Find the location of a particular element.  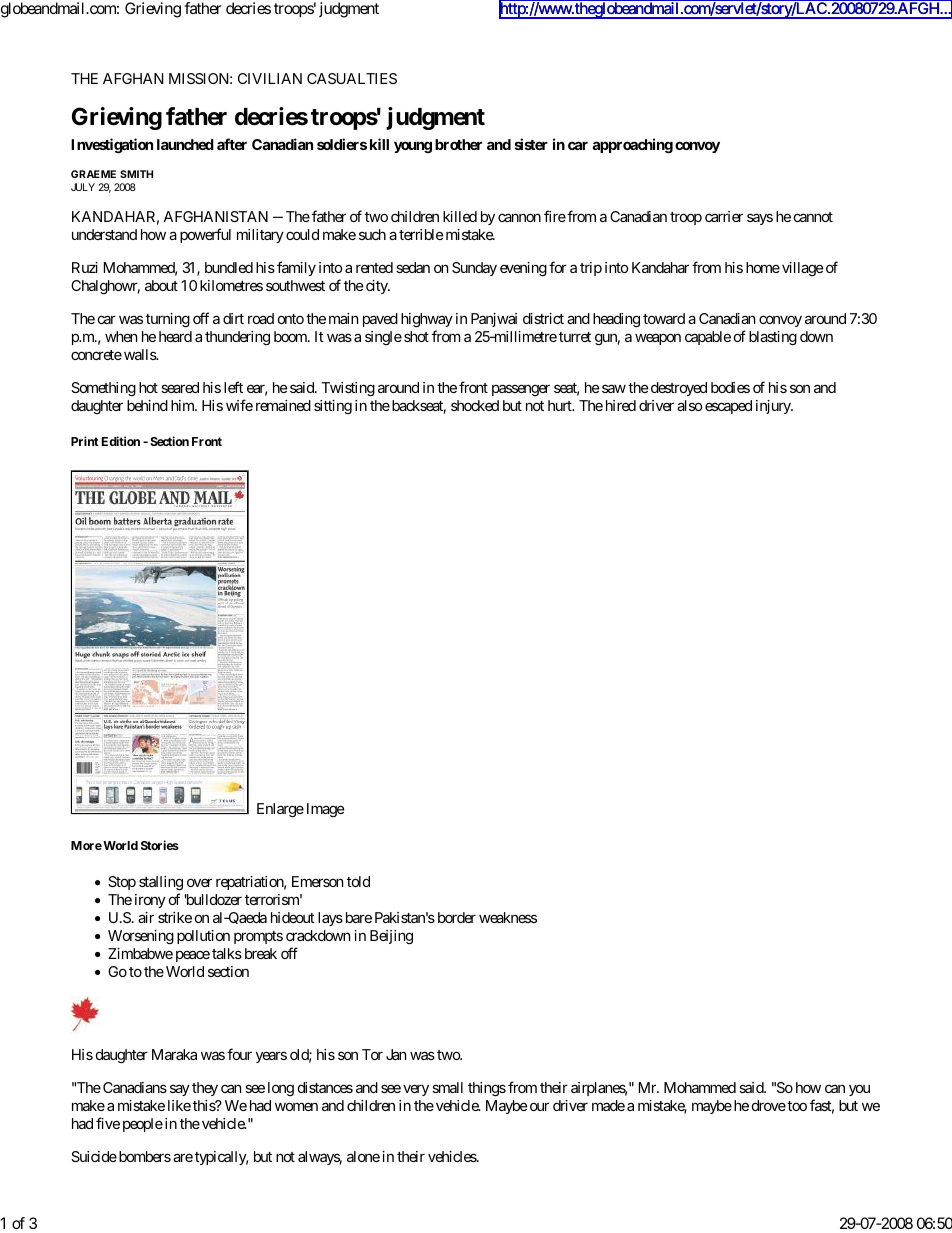

launched is located at coordinates (185, 144).
